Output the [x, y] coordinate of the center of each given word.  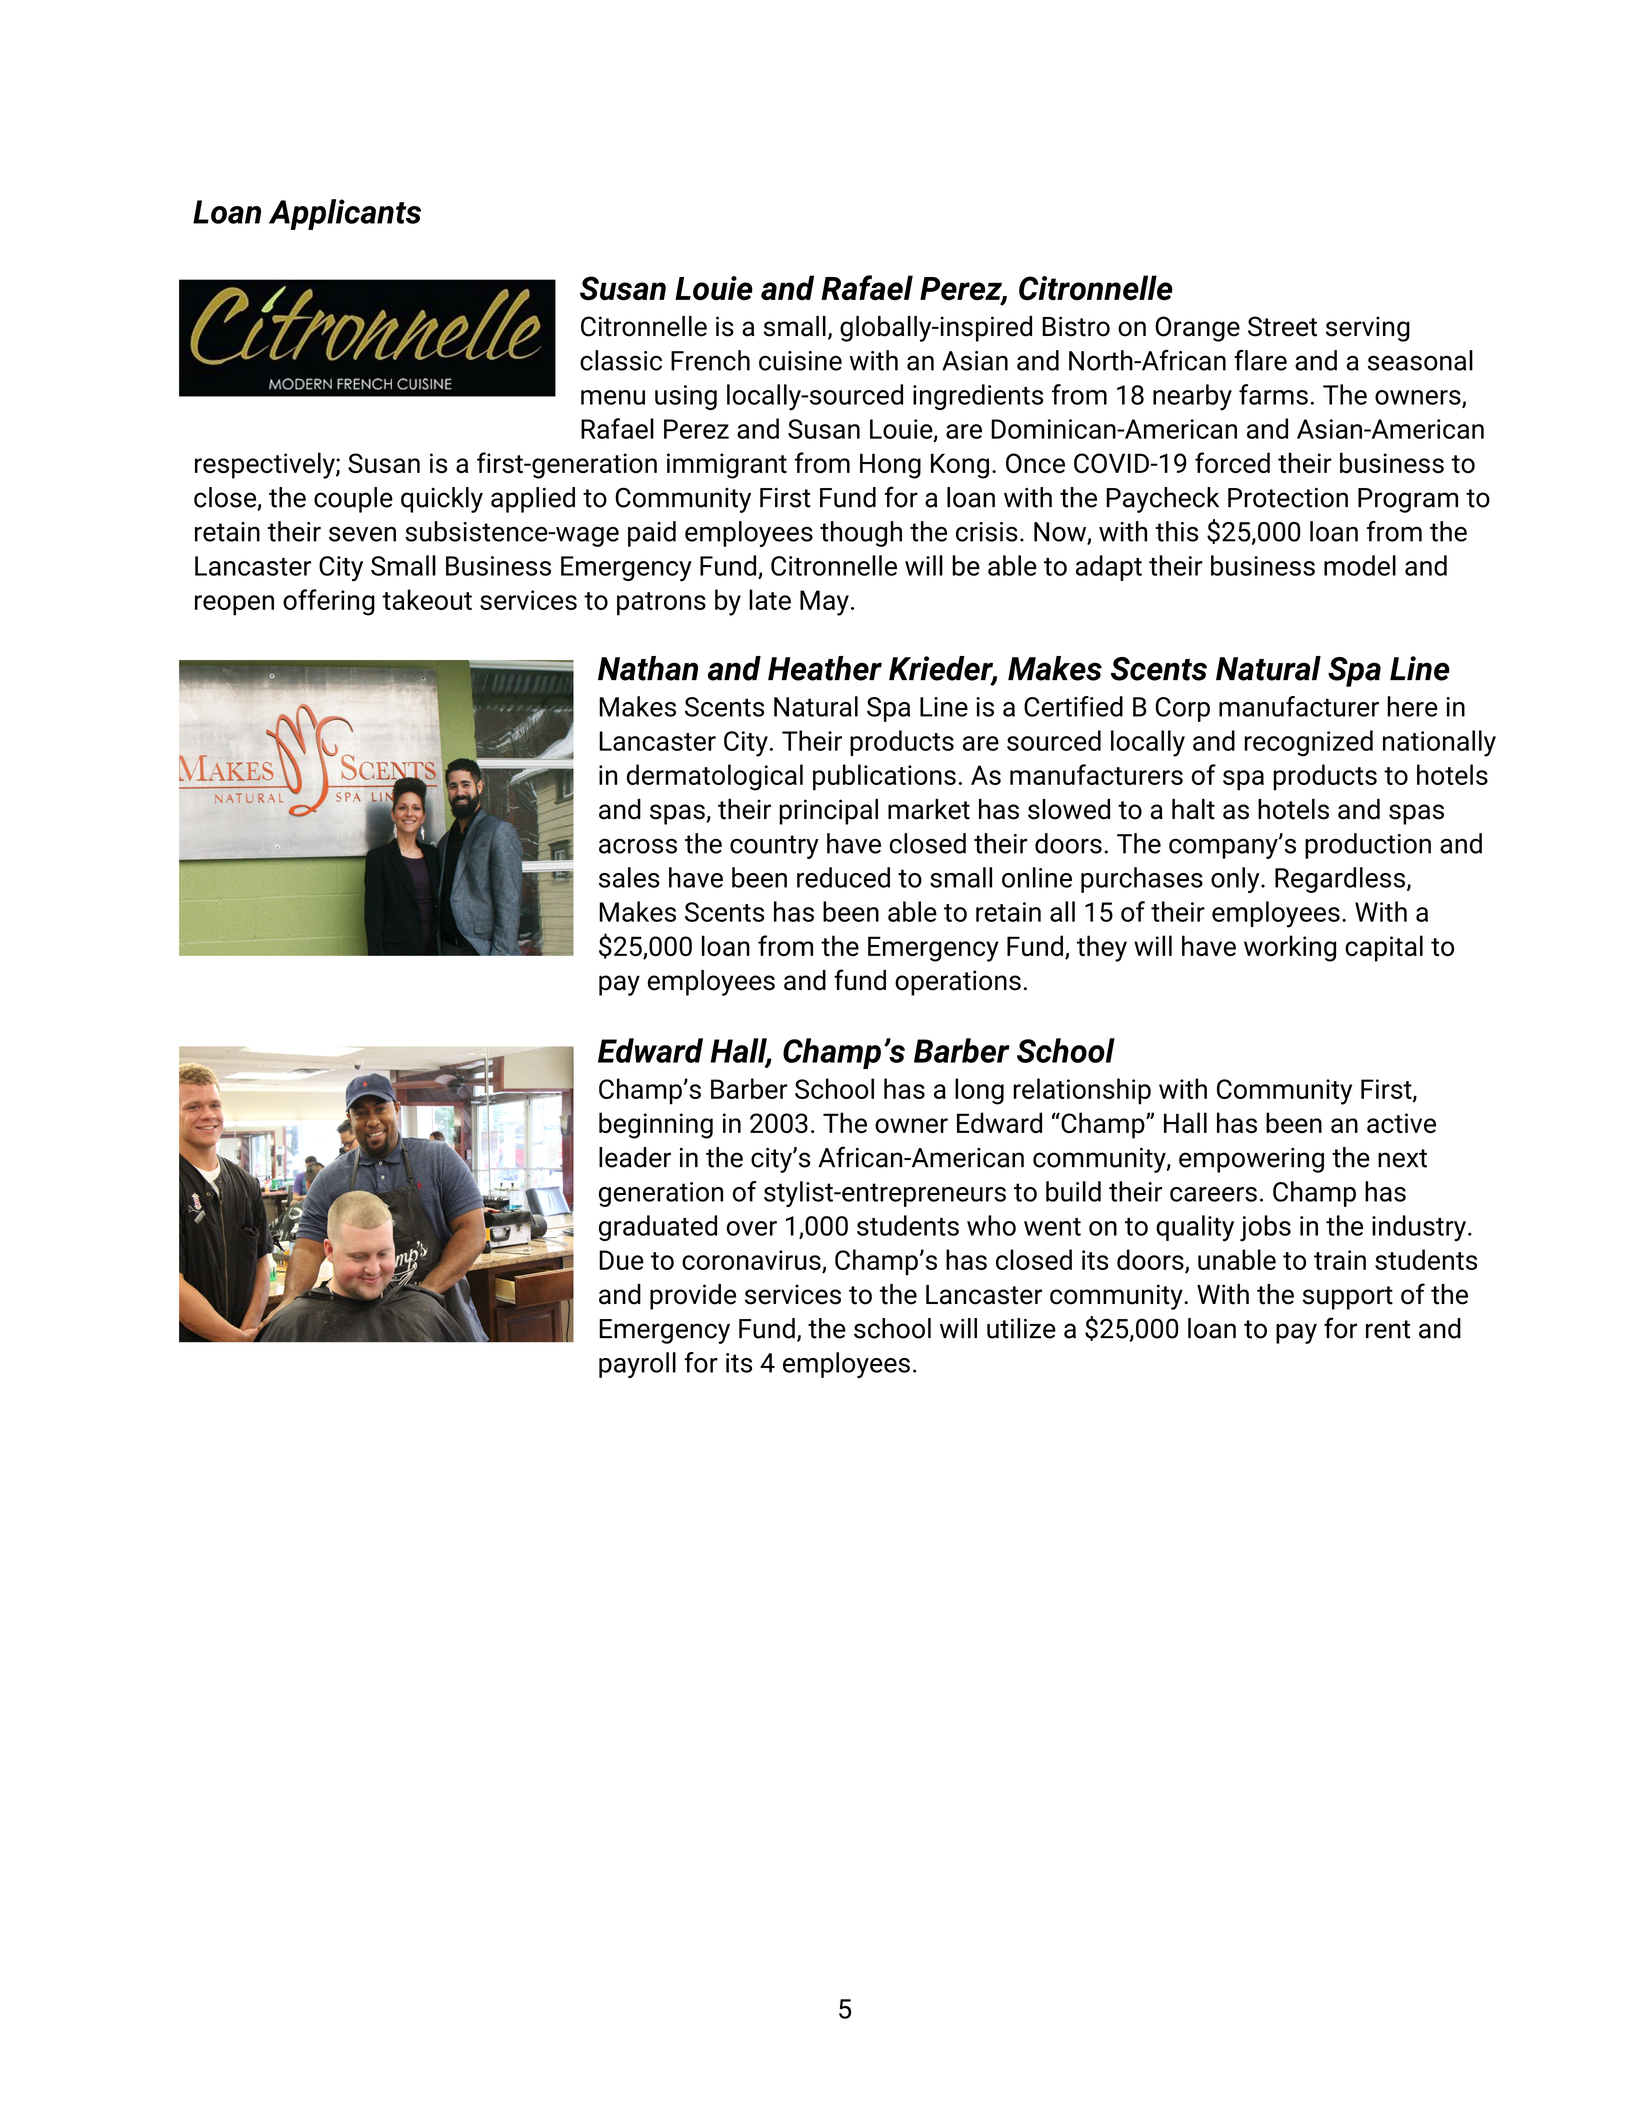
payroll [637, 1365]
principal [828, 812]
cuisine [800, 361]
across [638, 846]
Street [1282, 326]
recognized [1308, 743]
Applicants [345, 214]
